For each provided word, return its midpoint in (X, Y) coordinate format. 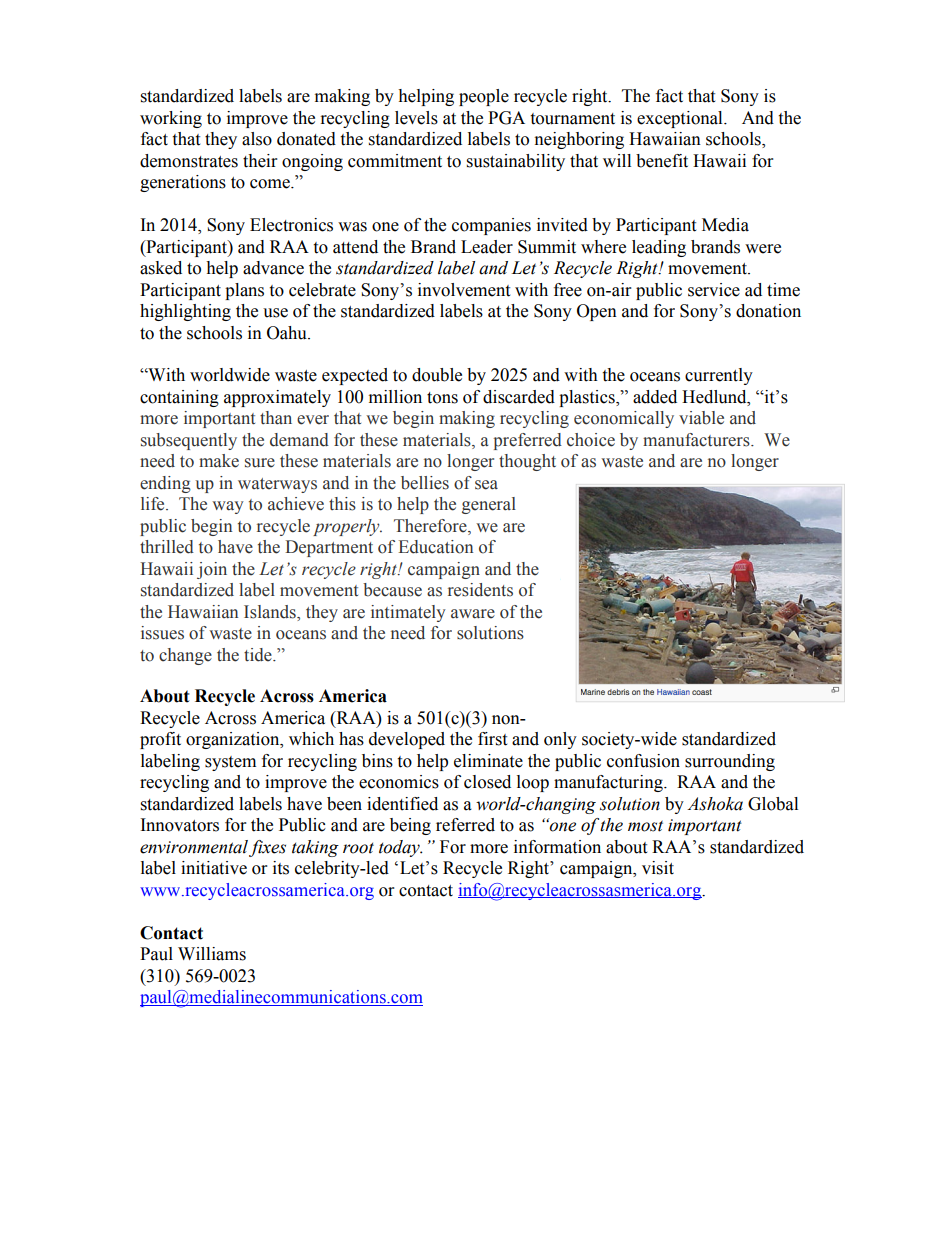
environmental (194, 847)
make (219, 461)
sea (486, 485)
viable (701, 418)
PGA (506, 118)
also (257, 139)
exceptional (681, 119)
